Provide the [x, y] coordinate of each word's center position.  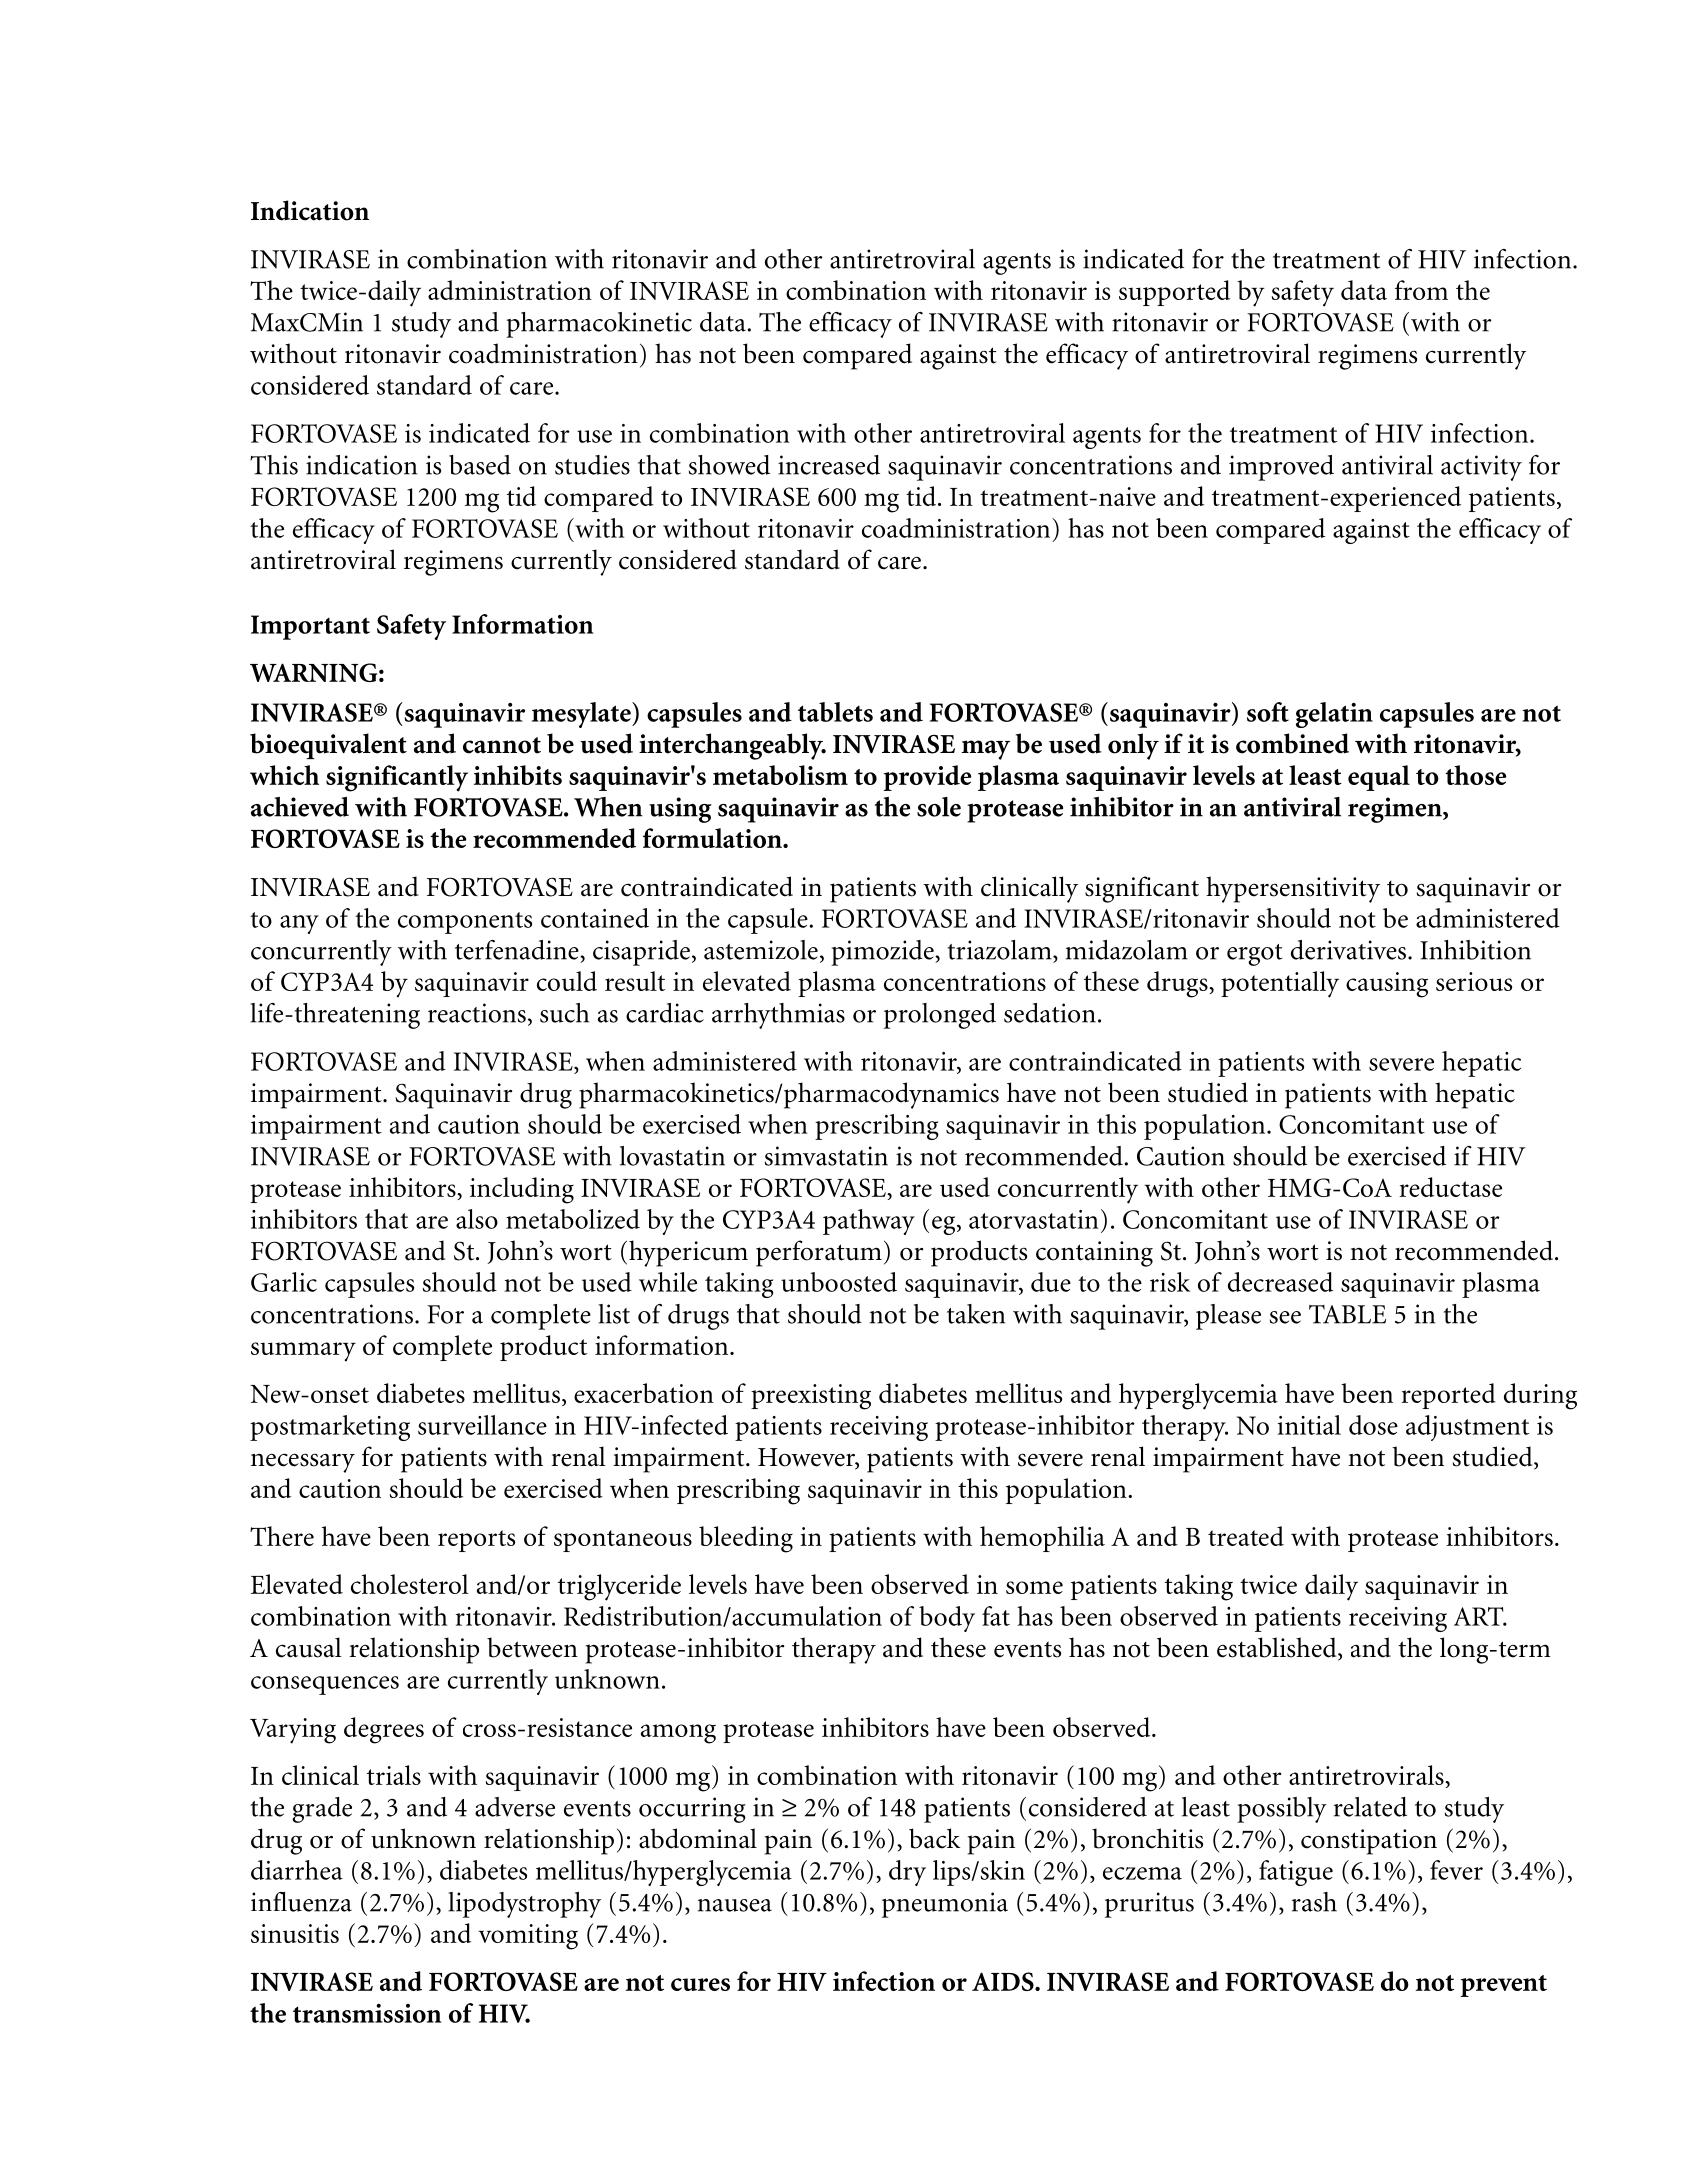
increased [829, 465]
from [1421, 290]
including [522, 1190]
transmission [367, 2013]
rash [1314, 1902]
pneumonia [945, 1905]
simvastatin [826, 1156]
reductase [1450, 1187]
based [480, 465]
